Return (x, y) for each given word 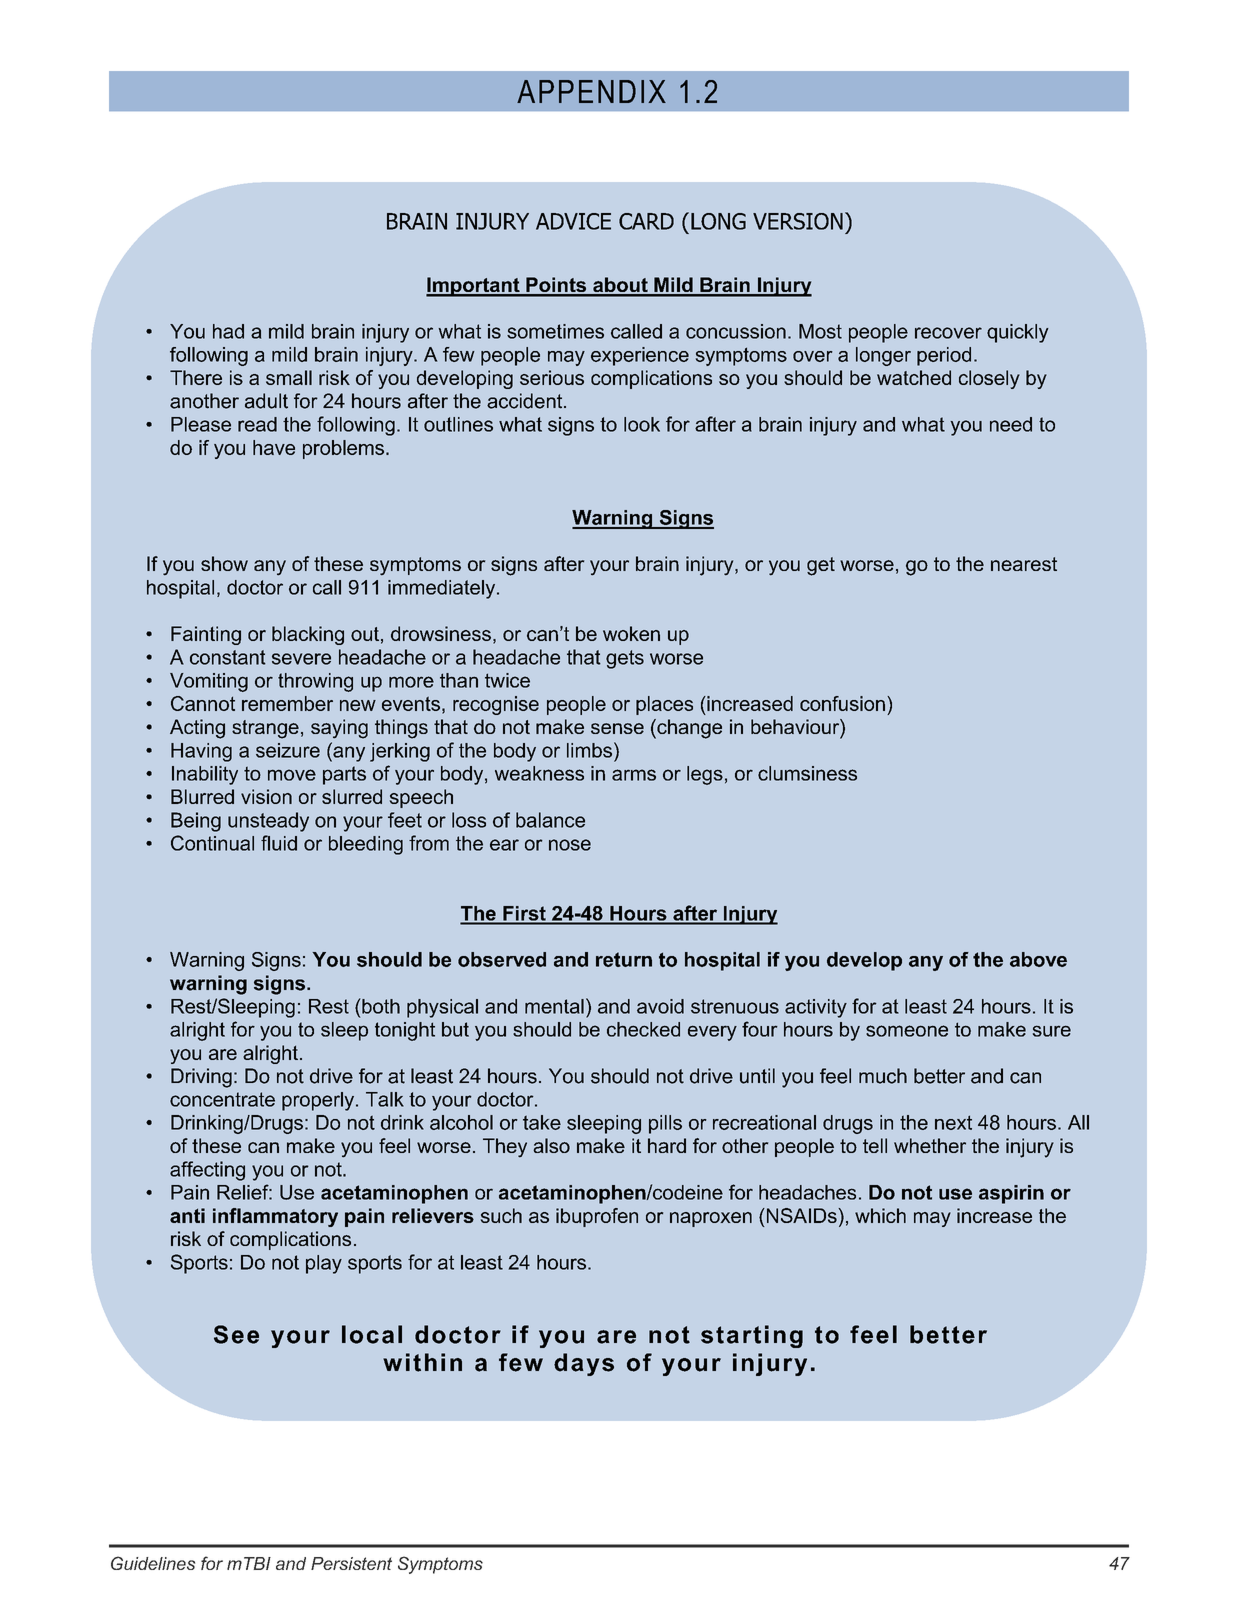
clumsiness (807, 773)
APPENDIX (591, 91)
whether (930, 1145)
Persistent (351, 1563)
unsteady (268, 822)
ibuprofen (597, 1217)
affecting (207, 1171)
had (228, 331)
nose (570, 845)
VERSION (798, 221)
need (1011, 424)
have (274, 447)
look (642, 424)
